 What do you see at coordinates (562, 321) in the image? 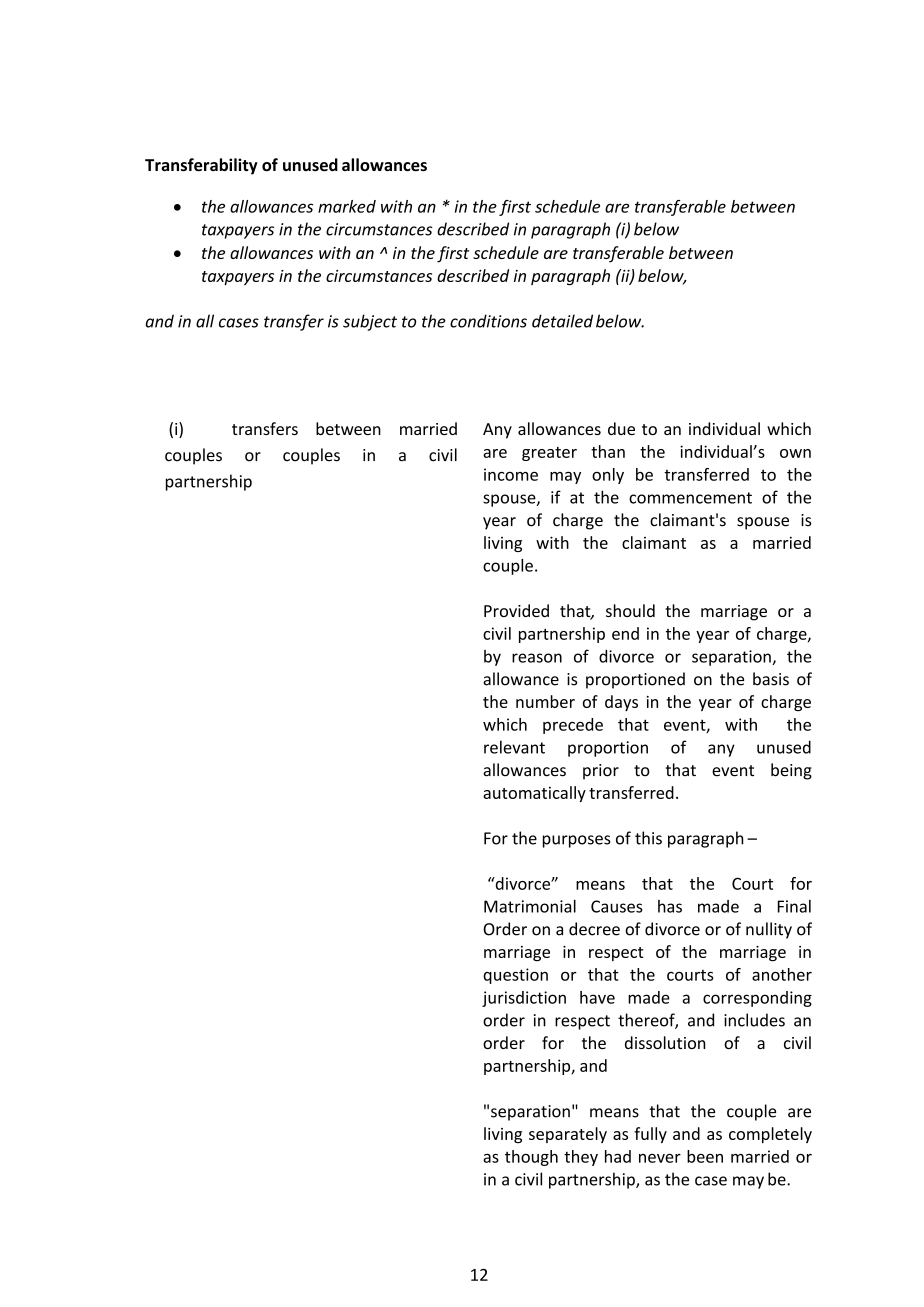
I see `detailed` at bounding box center [562, 321].
